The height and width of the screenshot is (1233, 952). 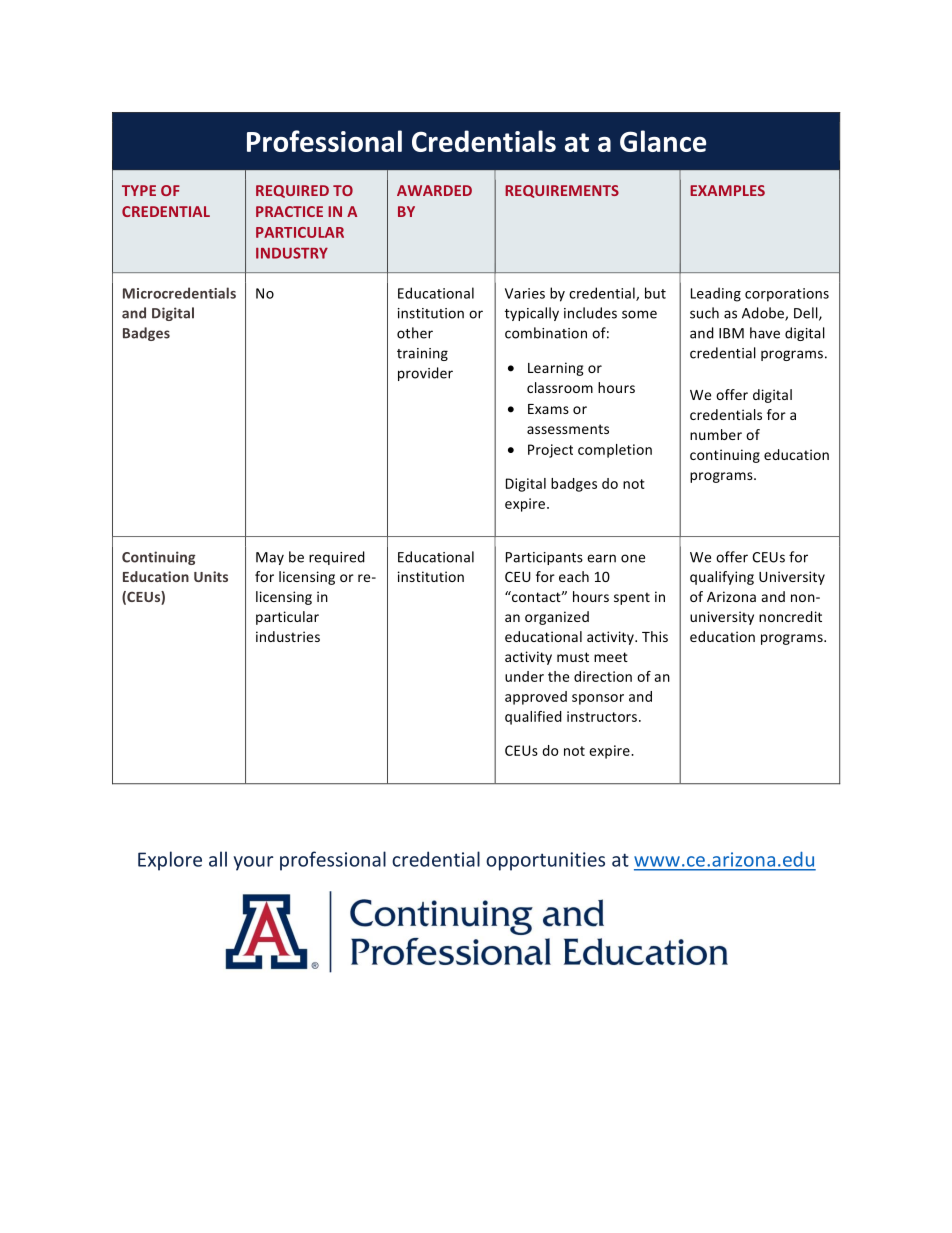 What do you see at coordinates (727, 190) in the screenshot?
I see `EXAMPLES` at bounding box center [727, 190].
